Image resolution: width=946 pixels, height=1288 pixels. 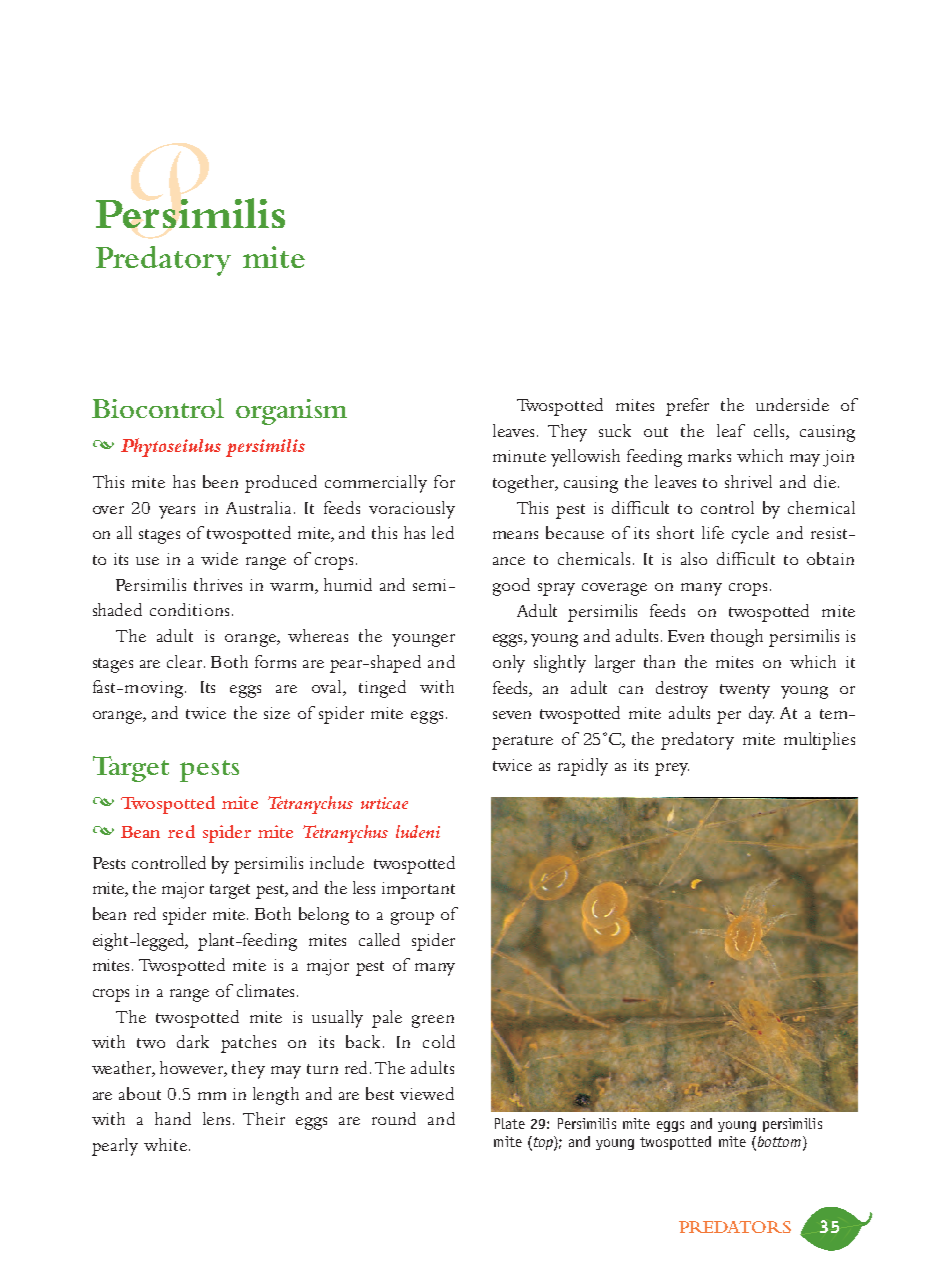 What do you see at coordinates (291, 412) in the screenshot?
I see `organism` at bounding box center [291, 412].
